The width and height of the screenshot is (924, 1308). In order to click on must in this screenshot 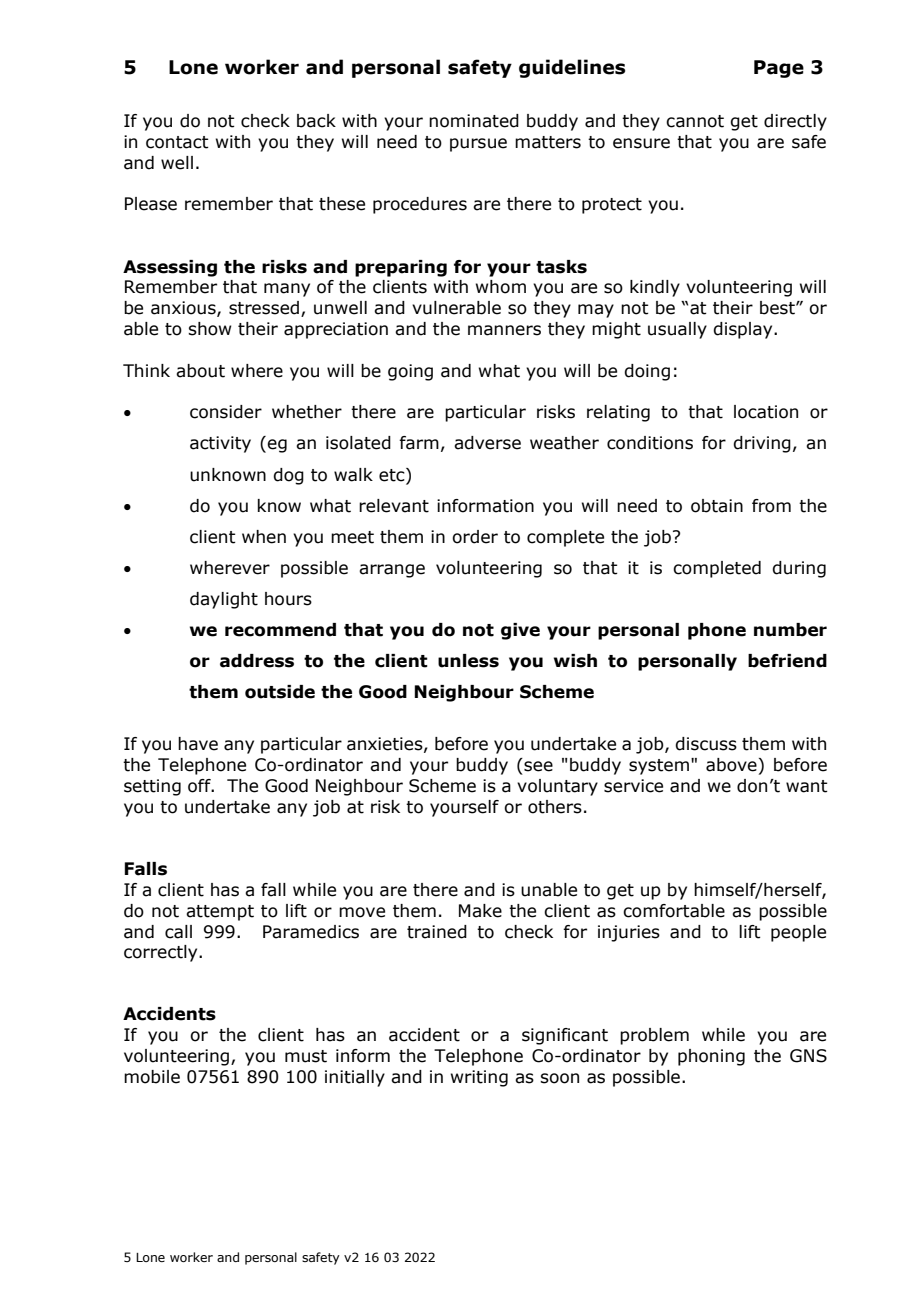, I will do `click(306, 1056)`.
